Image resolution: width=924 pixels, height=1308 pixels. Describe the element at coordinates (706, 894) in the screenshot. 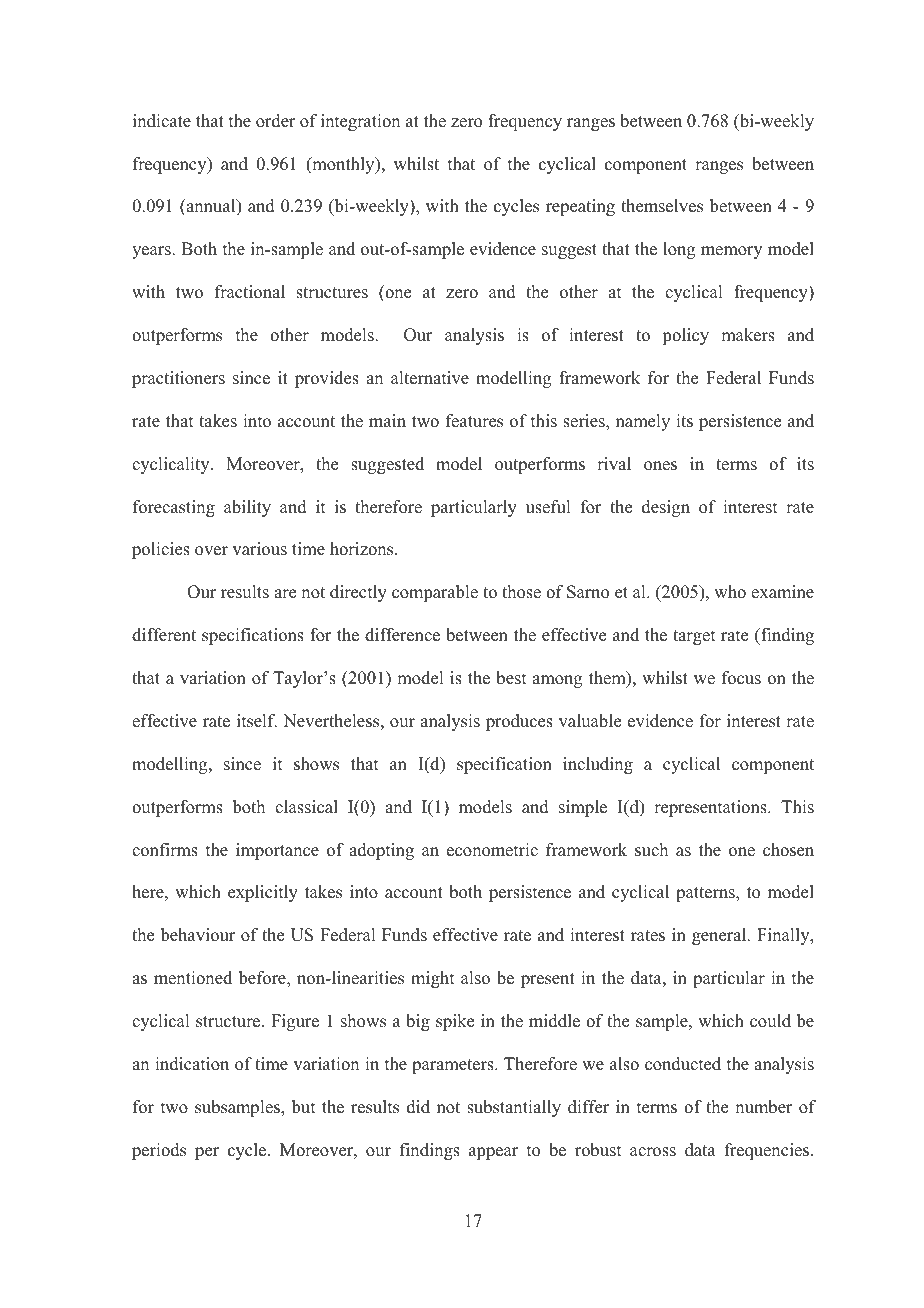

I see `patterns` at that location.
